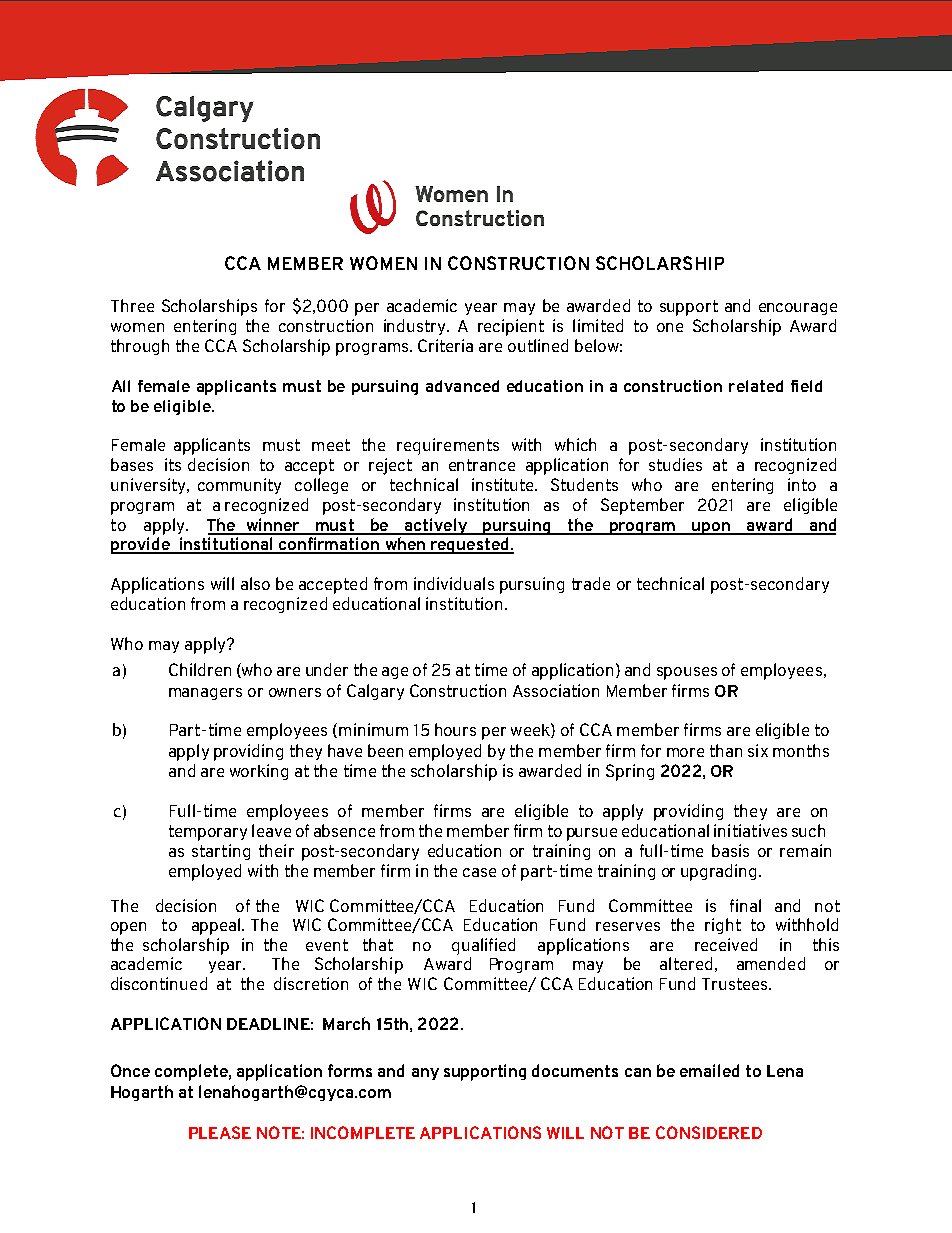 This page has height=1233, width=952. What do you see at coordinates (711, 528) in the page?
I see `upon` at bounding box center [711, 528].
